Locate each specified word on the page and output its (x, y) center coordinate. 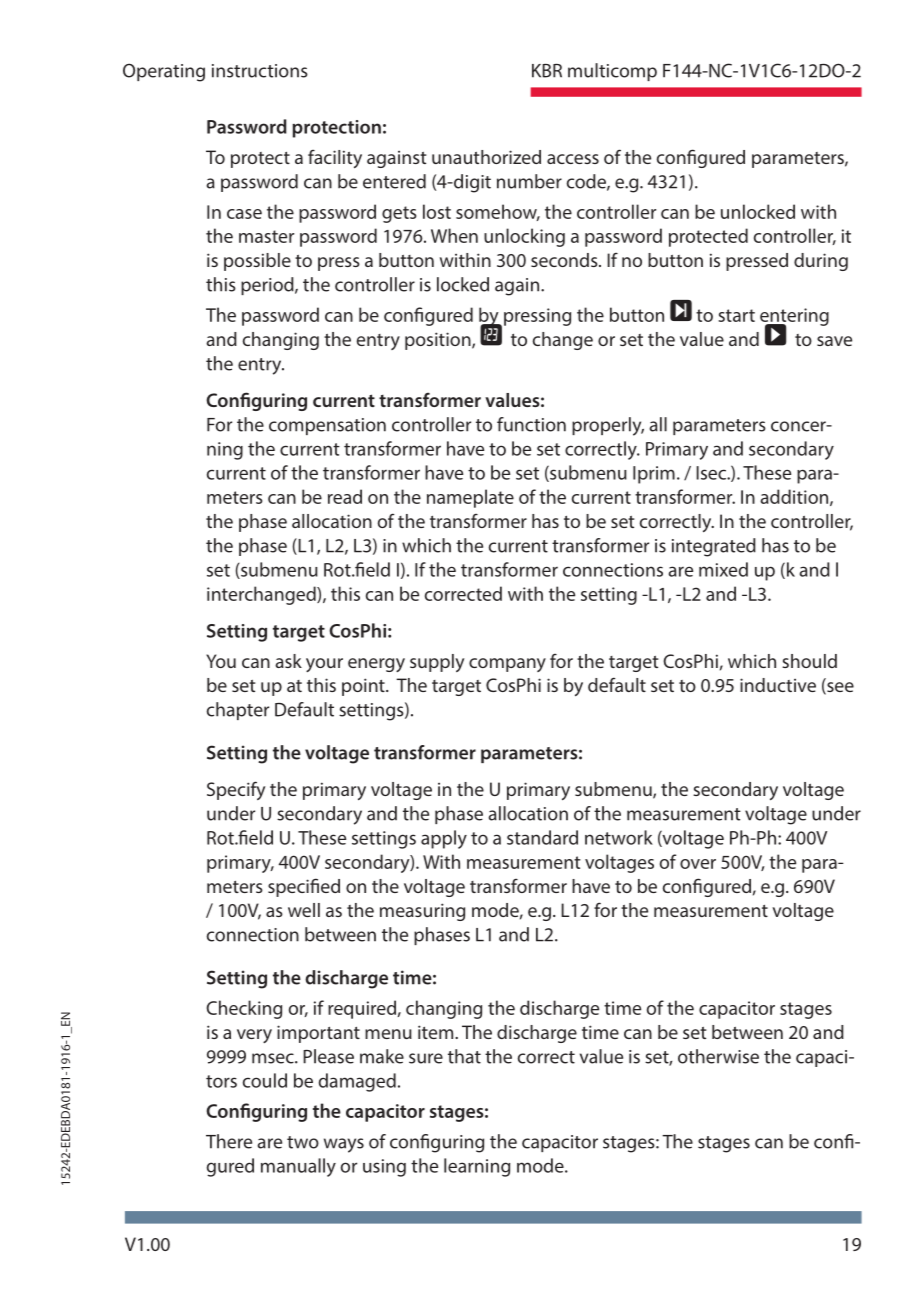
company (507, 665)
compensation (327, 426)
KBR (547, 71)
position (439, 341)
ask (288, 661)
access (573, 159)
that (464, 1056)
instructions (260, 71)
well (304, 910)
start (736, 315)
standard (542, 837)
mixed (723, 569)
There (229, 1141)
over (698, 864)
